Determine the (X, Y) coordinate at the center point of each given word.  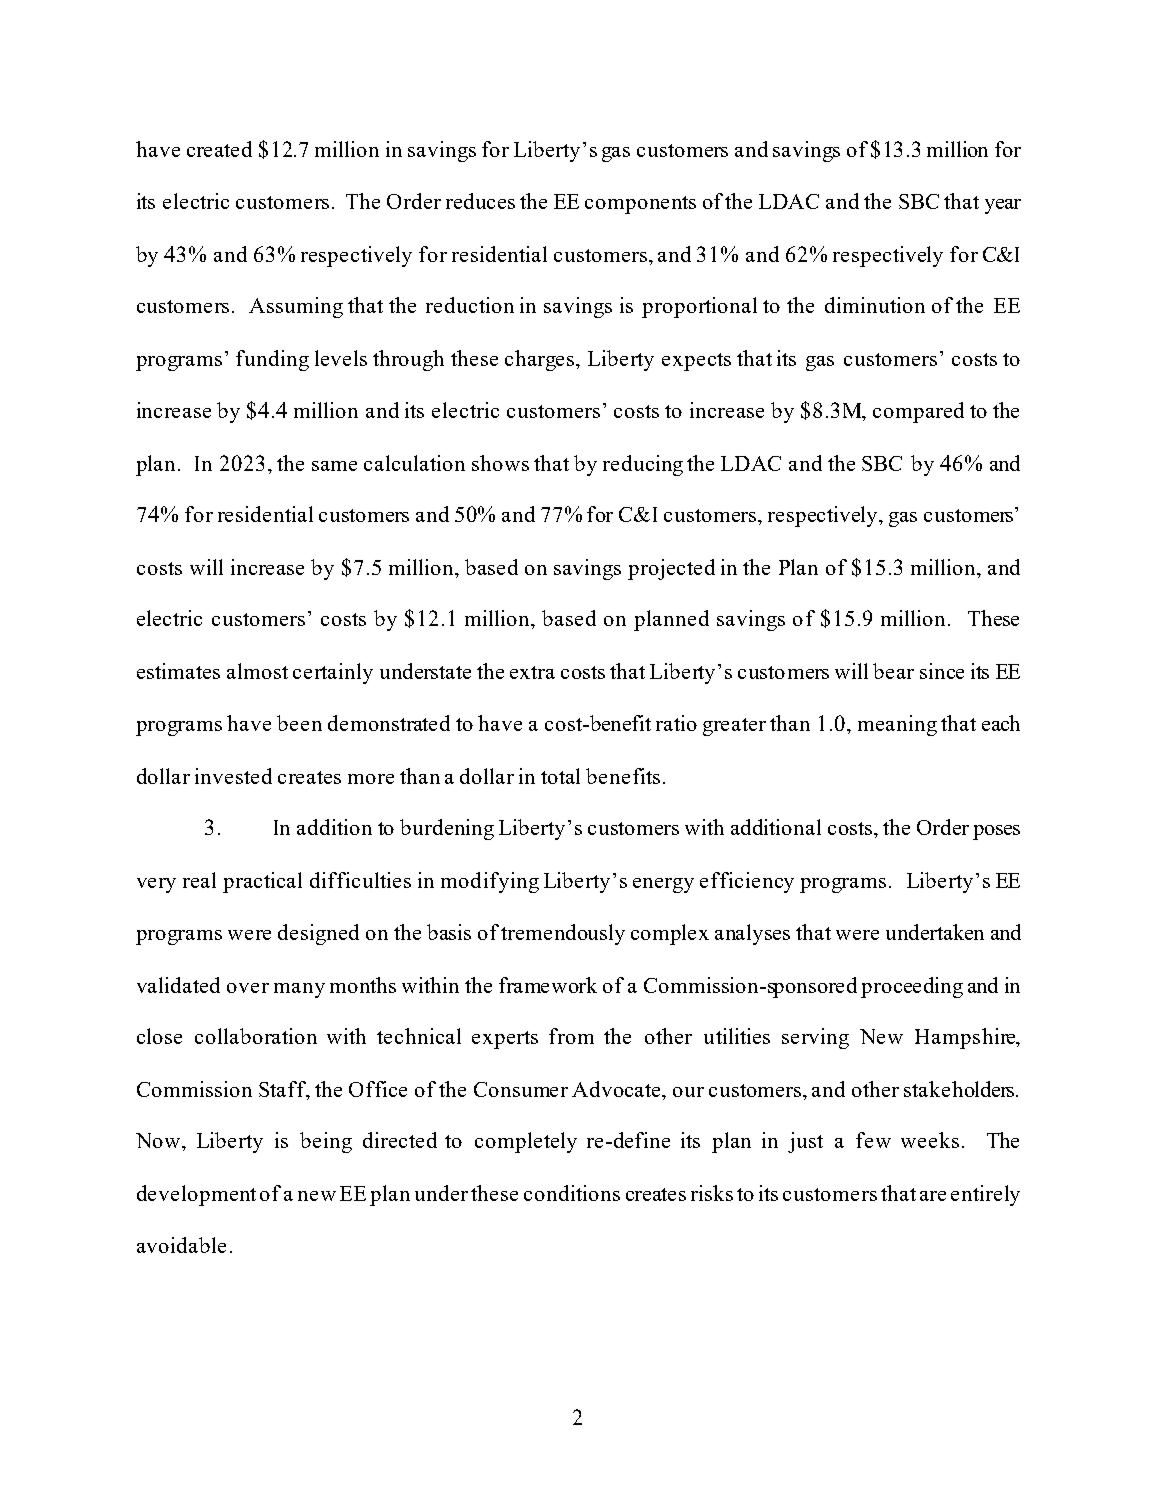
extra (532, 672)
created (219, 149)
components (640, 205)
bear (893, 671)
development (196, 1195)
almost (257, 671)
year (1003, 206)
